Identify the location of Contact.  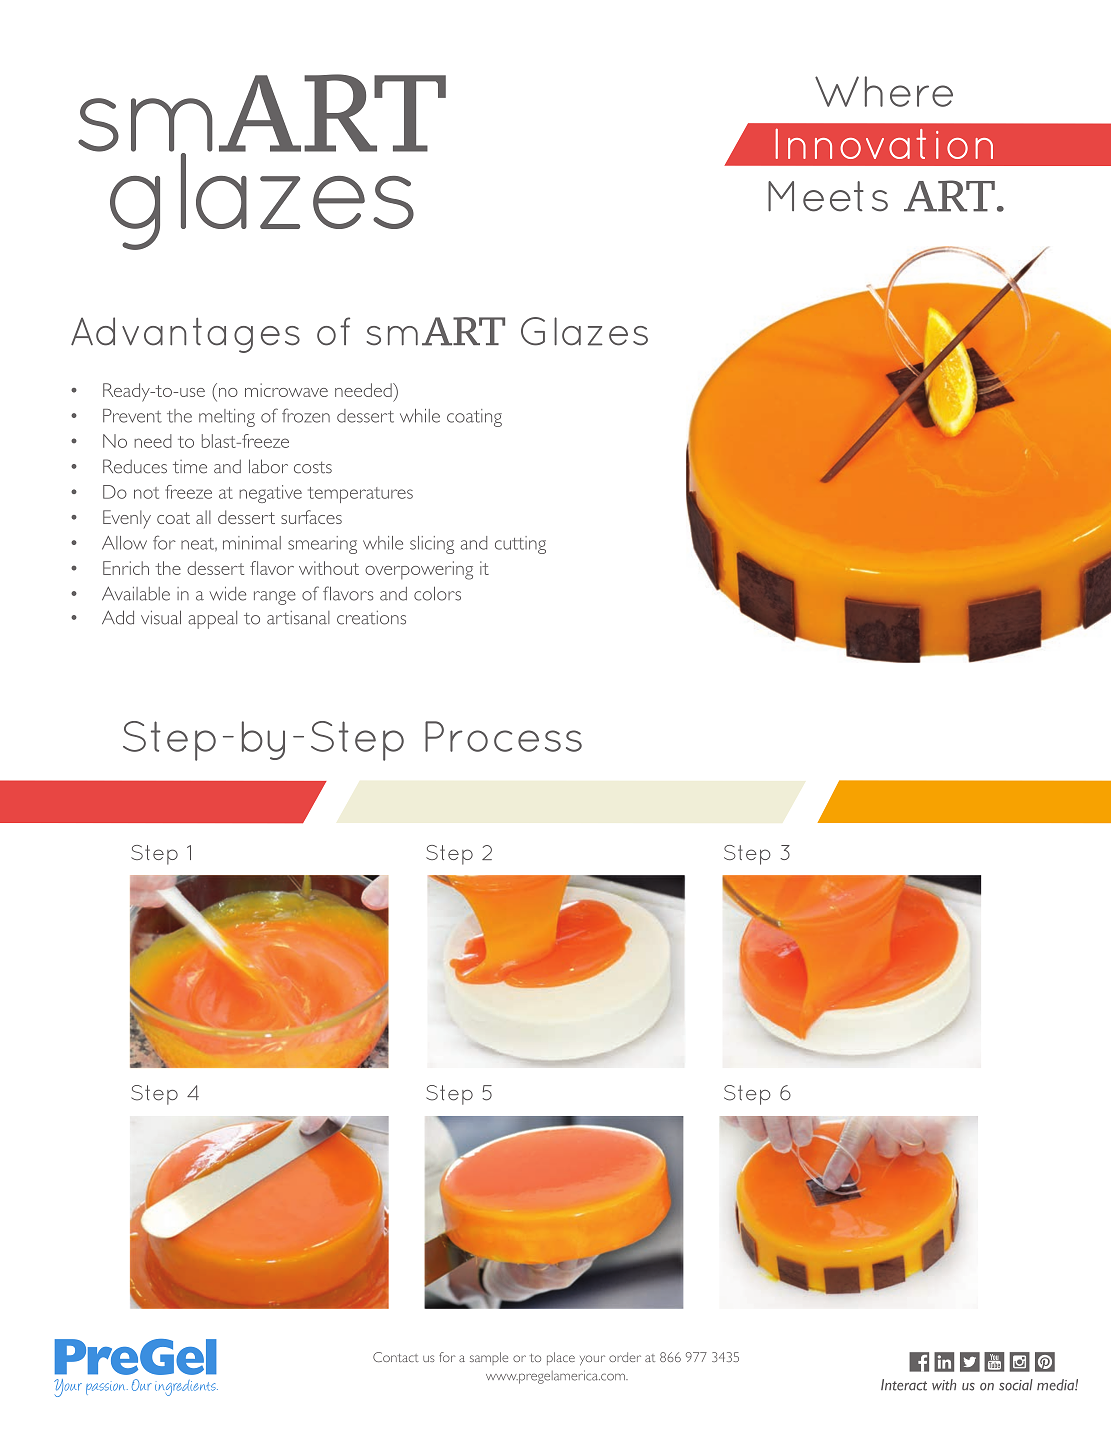
(396, 1357).
